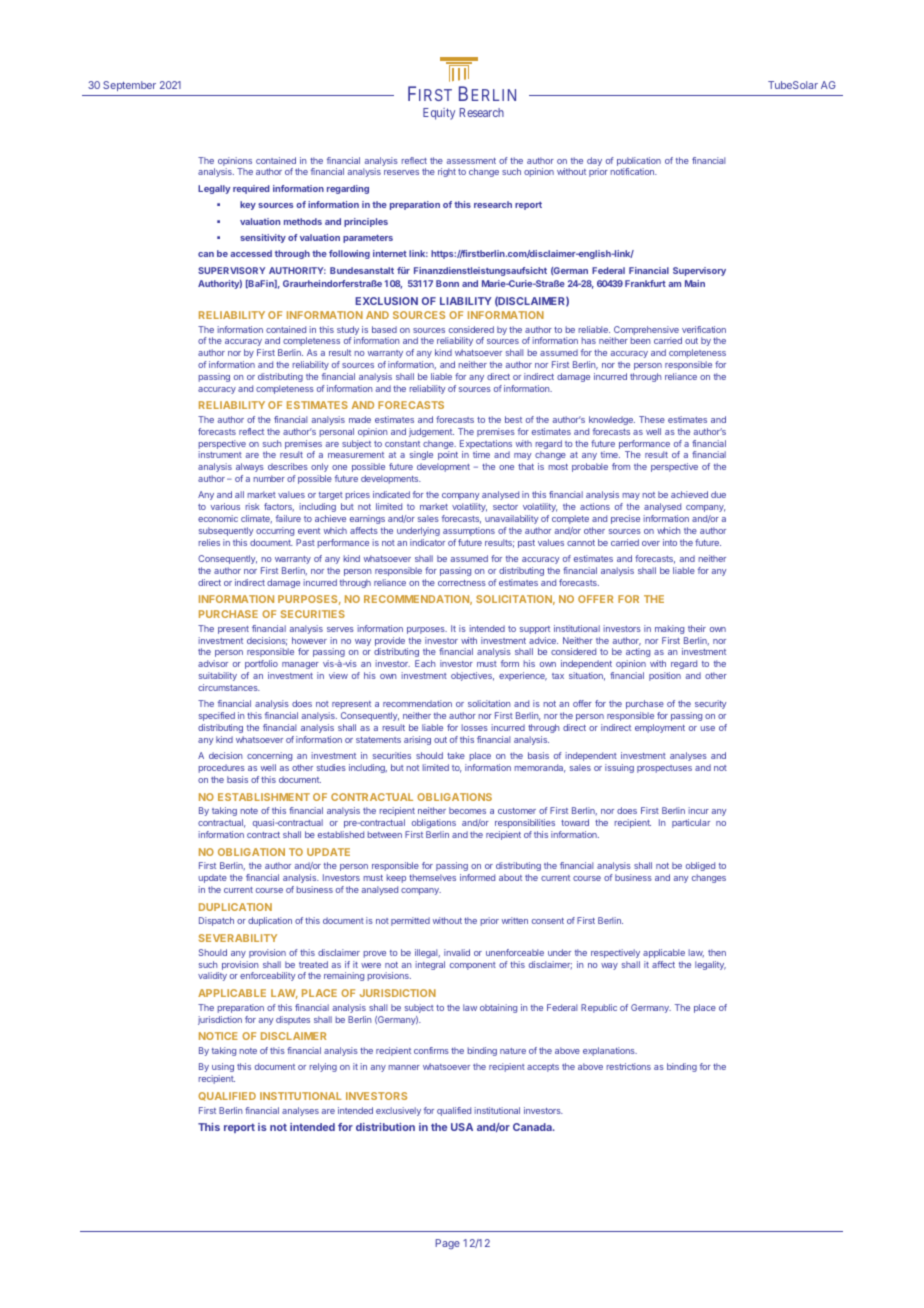 This screenshot has width=924, height=1308. I want to click on indicator, so click(427, 542).
